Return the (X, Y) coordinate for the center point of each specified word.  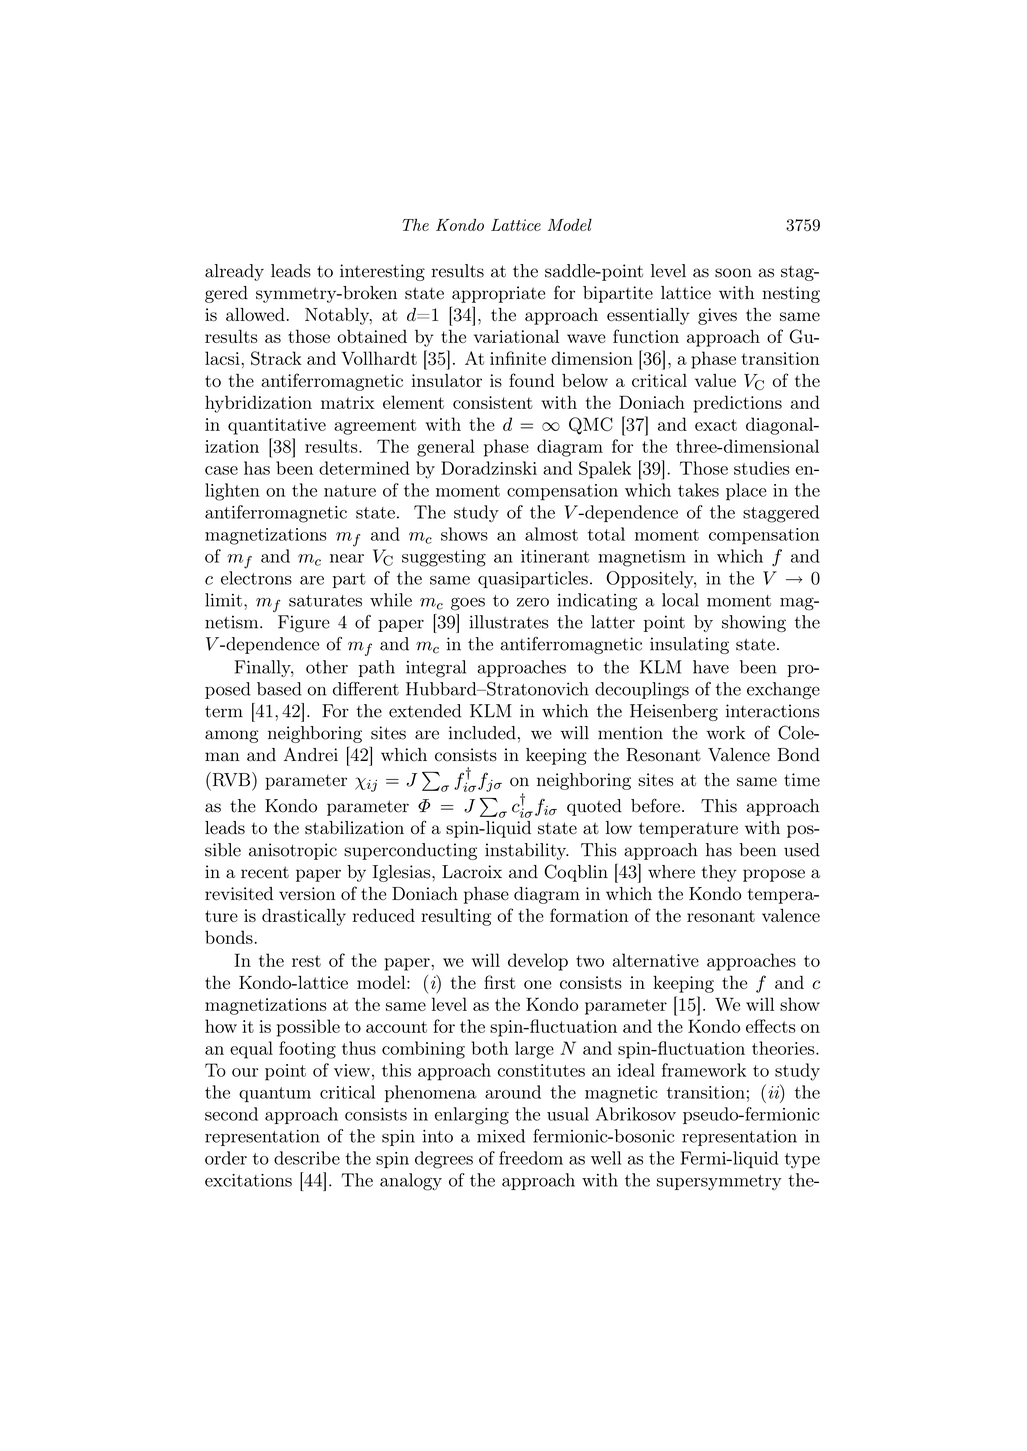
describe (307, 1158)
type (802, 1161)
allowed (255, 315)
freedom (531, 1158)
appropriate (498, 294)
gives (717, 316)
